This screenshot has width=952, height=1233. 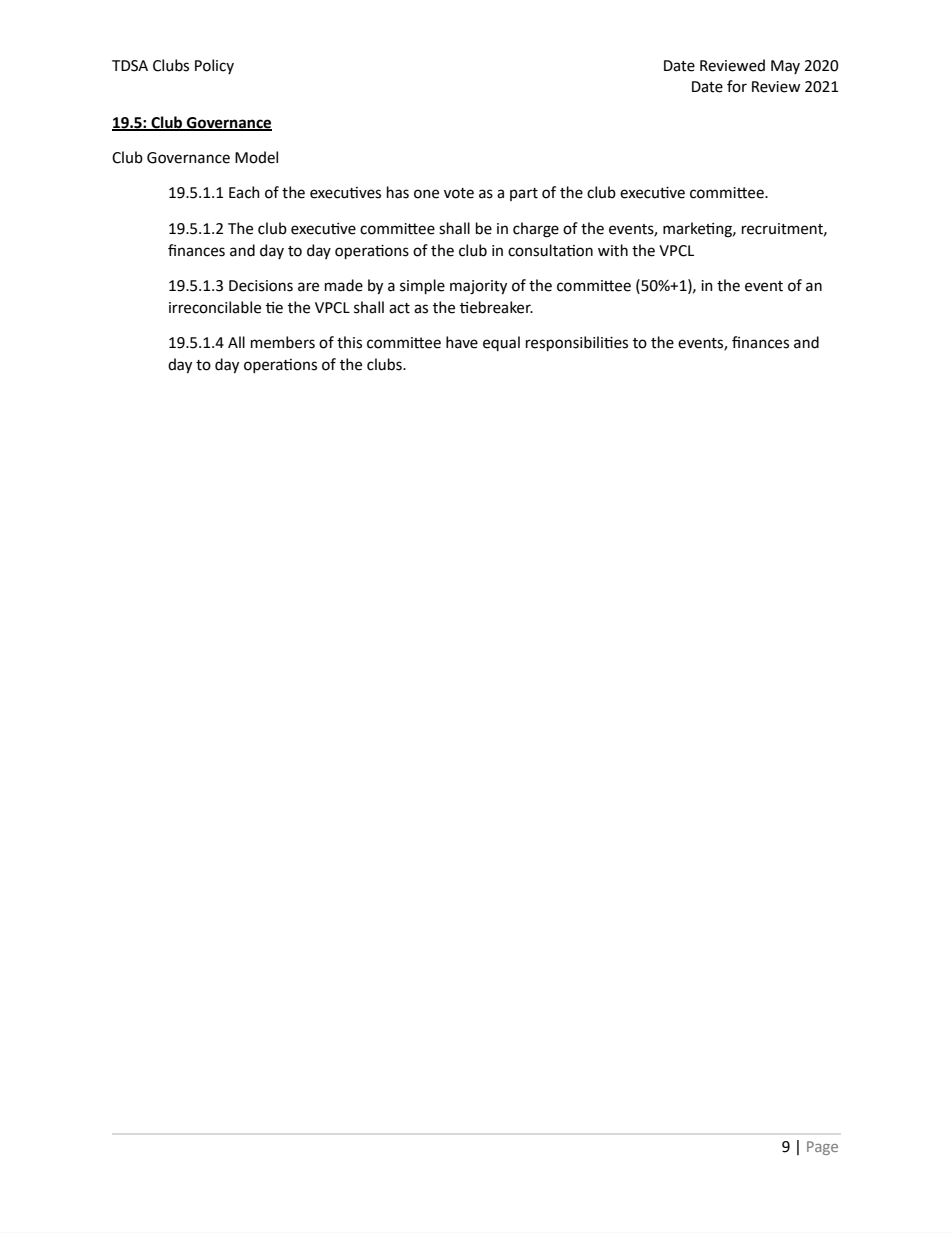 What do you see at coordinates (459, 193) in the screenshot?
I see `vote` at bounding box center [459, 193].
